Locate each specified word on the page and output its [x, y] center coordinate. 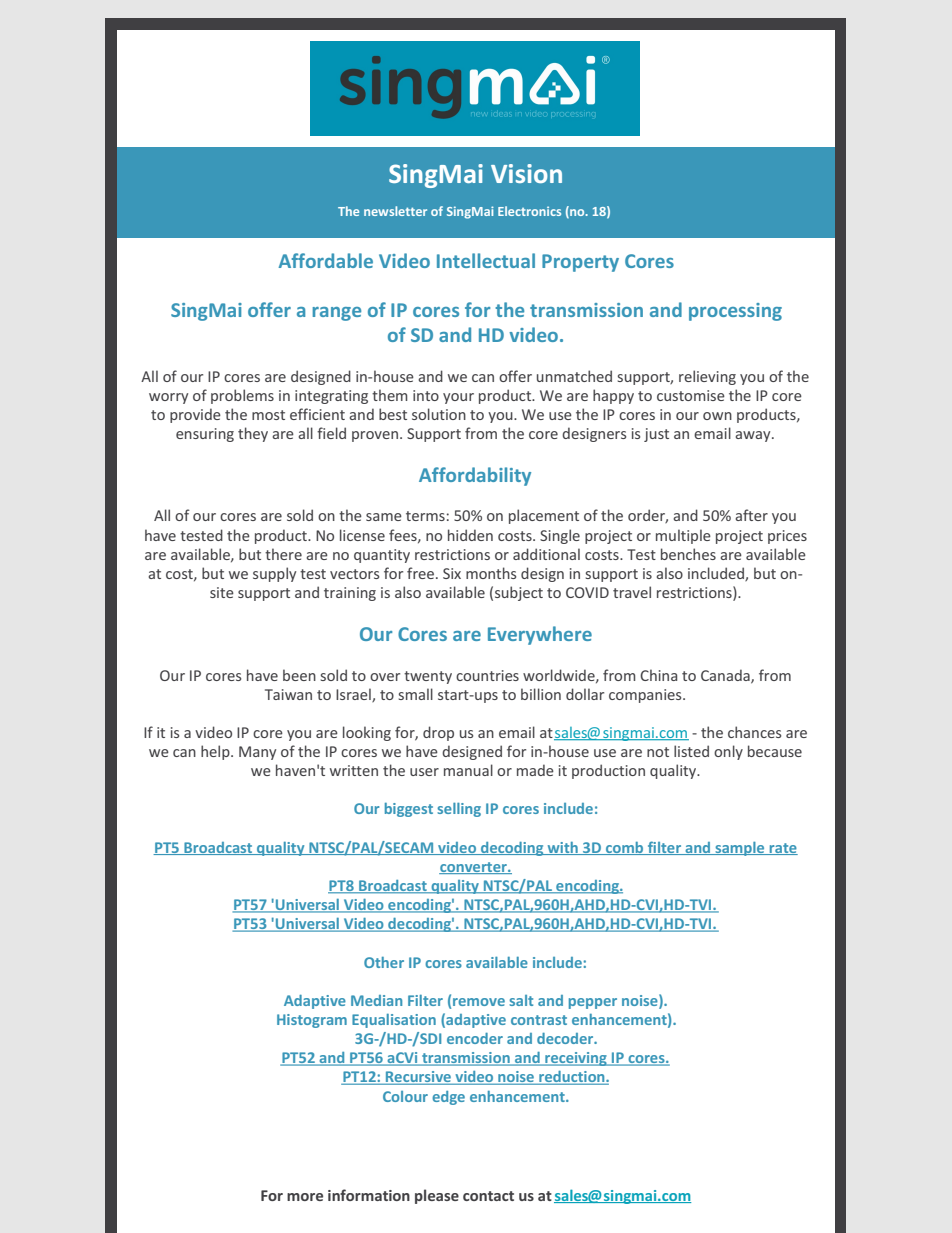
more [305, 1197]
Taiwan [288, 694]
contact [488, 1196]
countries [487, 675]
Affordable [326, 260]
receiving [576, 1059]
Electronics [529, 211]
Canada [726, 676]
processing [735, 312]
